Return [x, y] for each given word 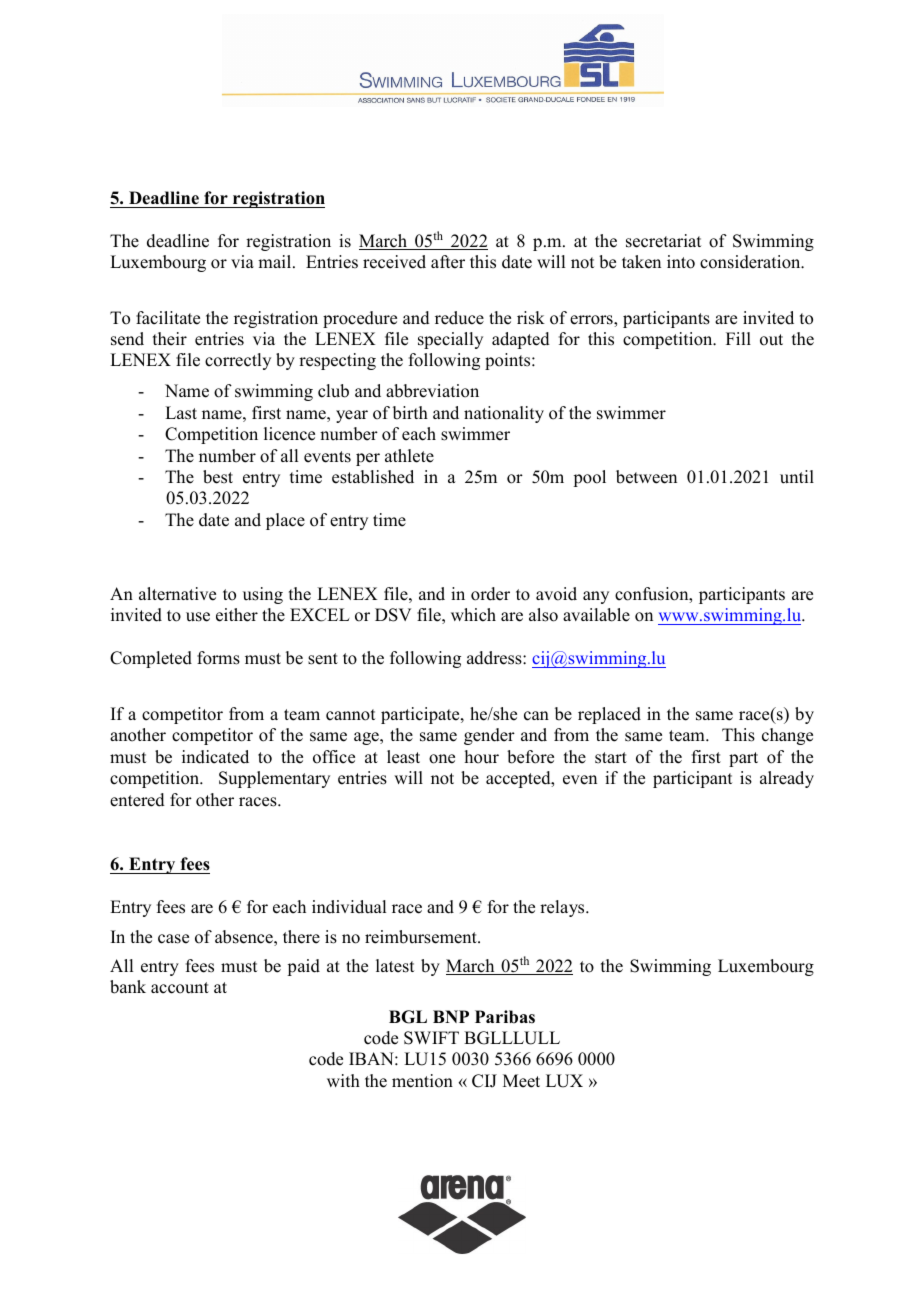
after [448, 262]
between [646, 477]
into [681, 262]
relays [563, 908]
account [180, 988]
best [218, 477]
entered [137, 800]
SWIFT [431, 1038]
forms [218, 658]
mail [276, 261]
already [787, 779]
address [495, 658]
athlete [409, 456]
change [787, 736]
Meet [521, 1081]
